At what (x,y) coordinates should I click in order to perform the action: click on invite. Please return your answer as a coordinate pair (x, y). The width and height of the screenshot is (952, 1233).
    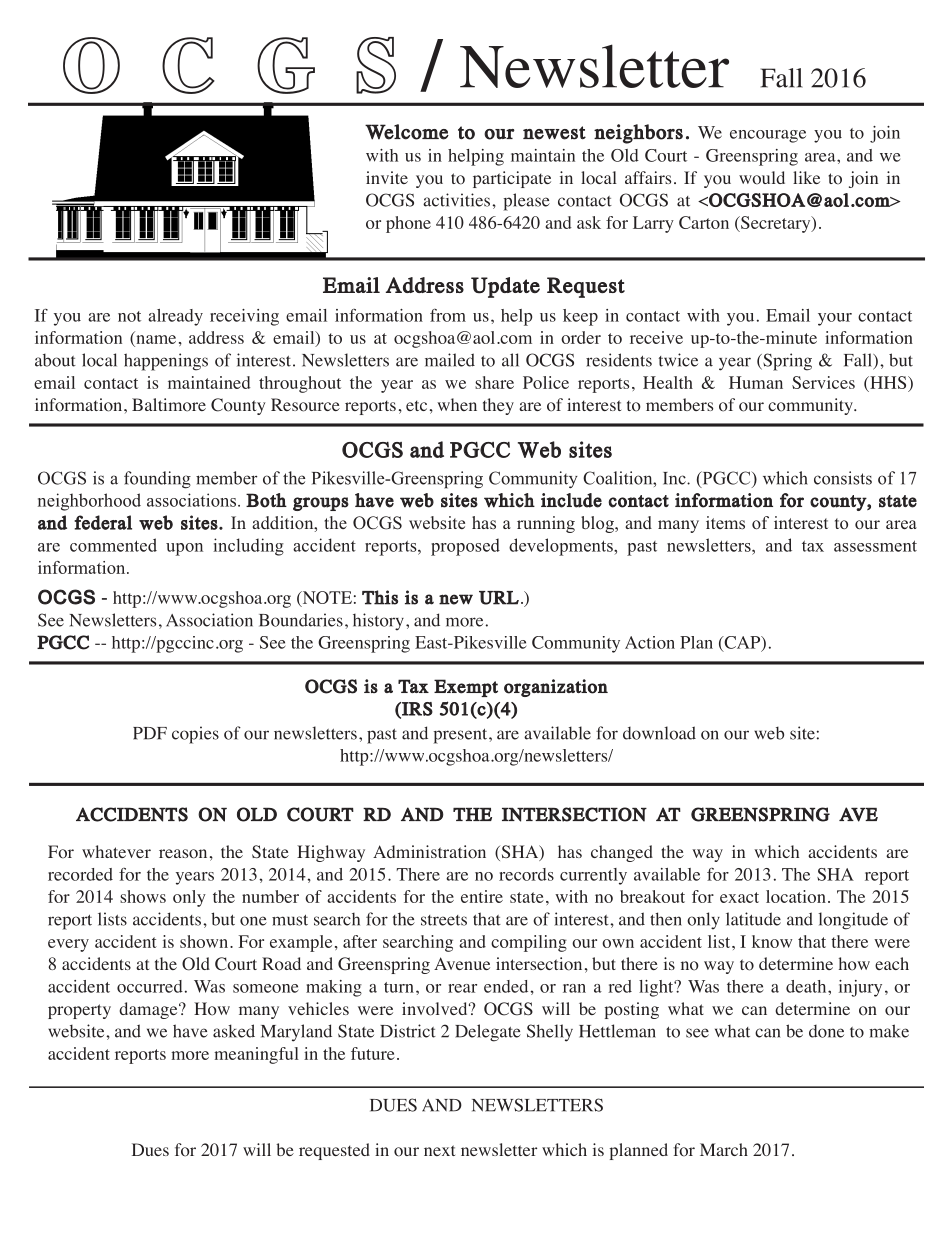
    Looking at the image, I should click on (387, 177).
